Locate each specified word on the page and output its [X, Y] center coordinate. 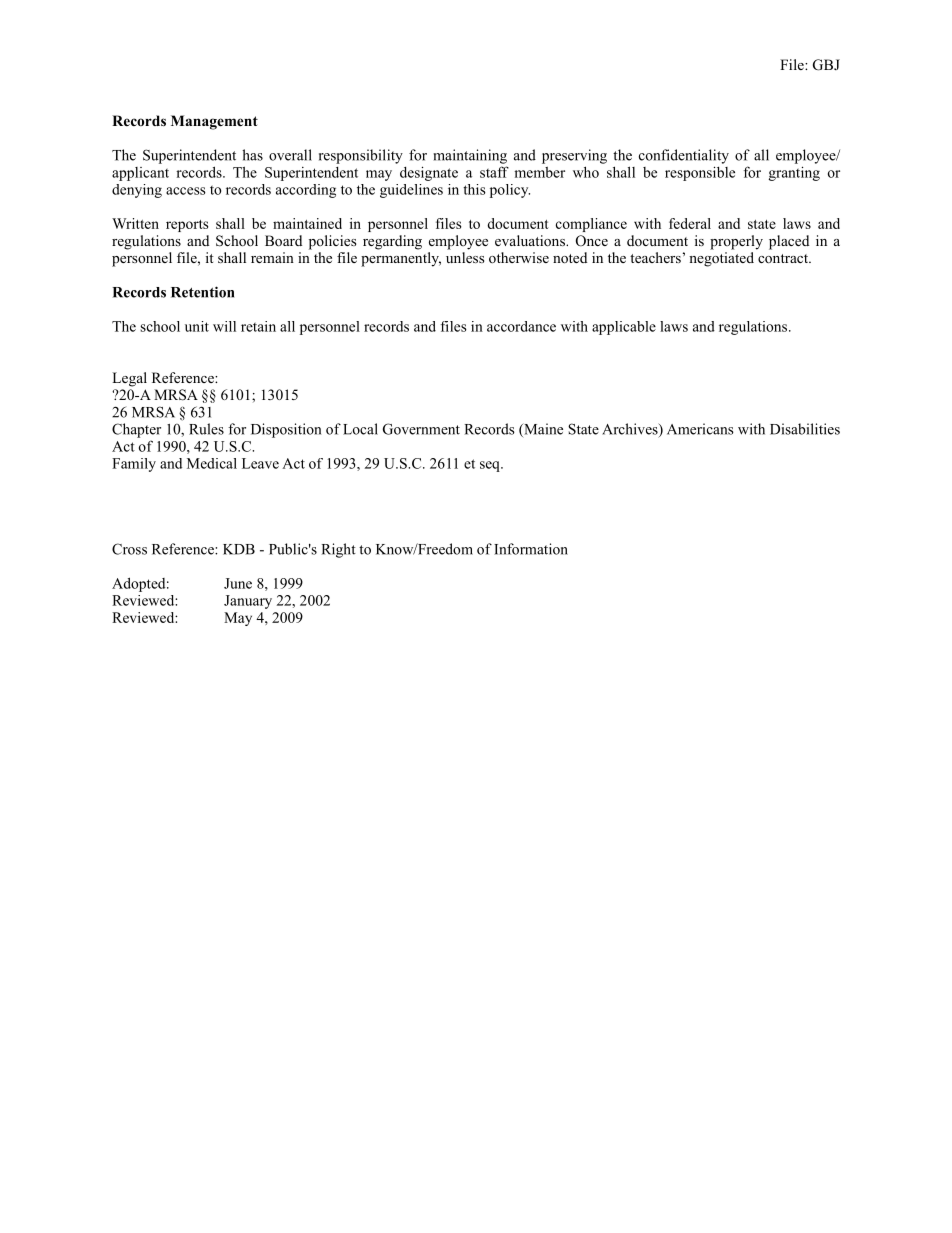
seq [491, 466]
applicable [624, 328]
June [238, 583]
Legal [129, 379]
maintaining [470, 156]
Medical [212, 463]
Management [214, 122]
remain [272, 257]
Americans [700, 429]
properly [736, 242]
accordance [521, 326]
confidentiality [684, 156]
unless [465, 257]
